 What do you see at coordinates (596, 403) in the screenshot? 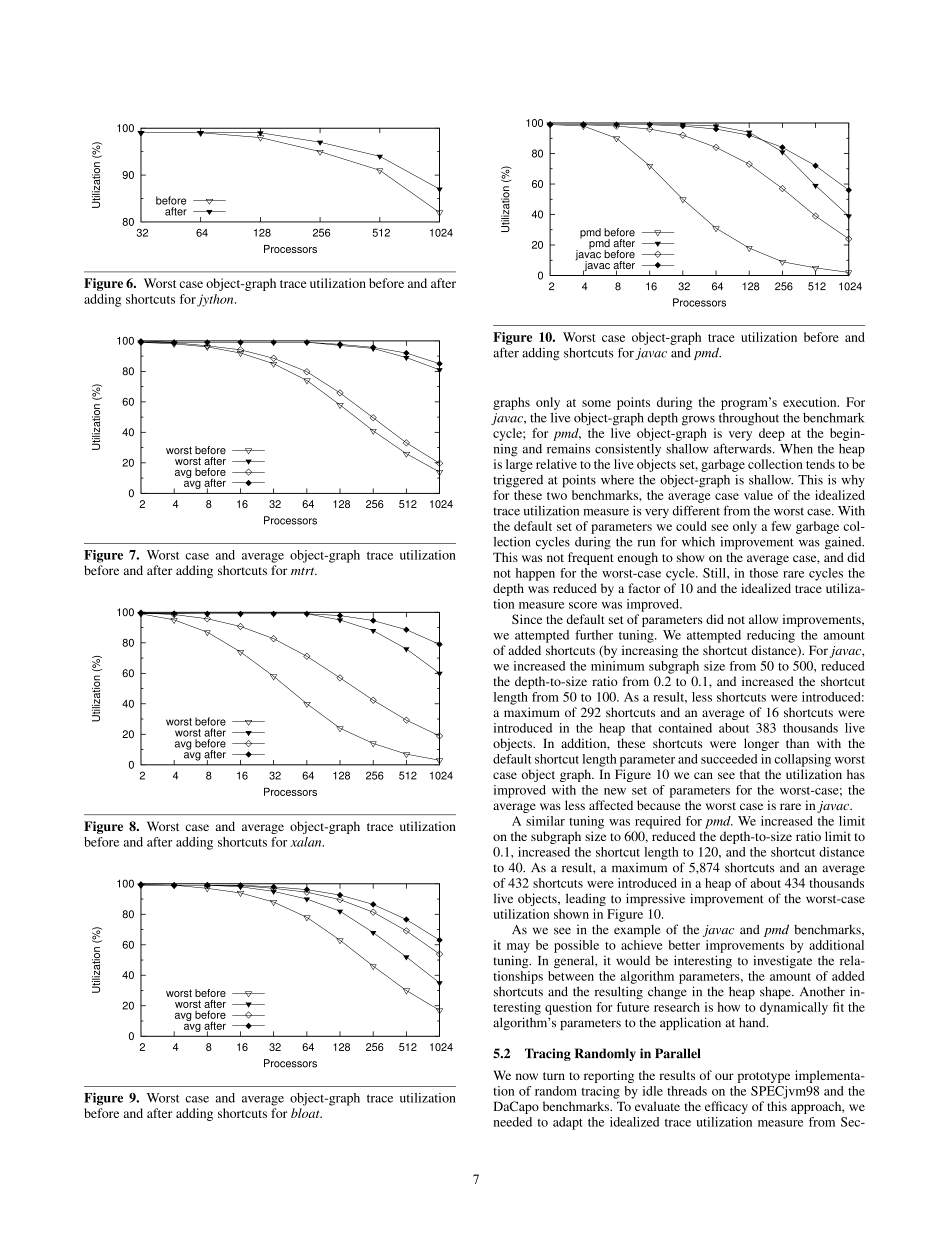
I see `some` at bounding box center [596, 403].
